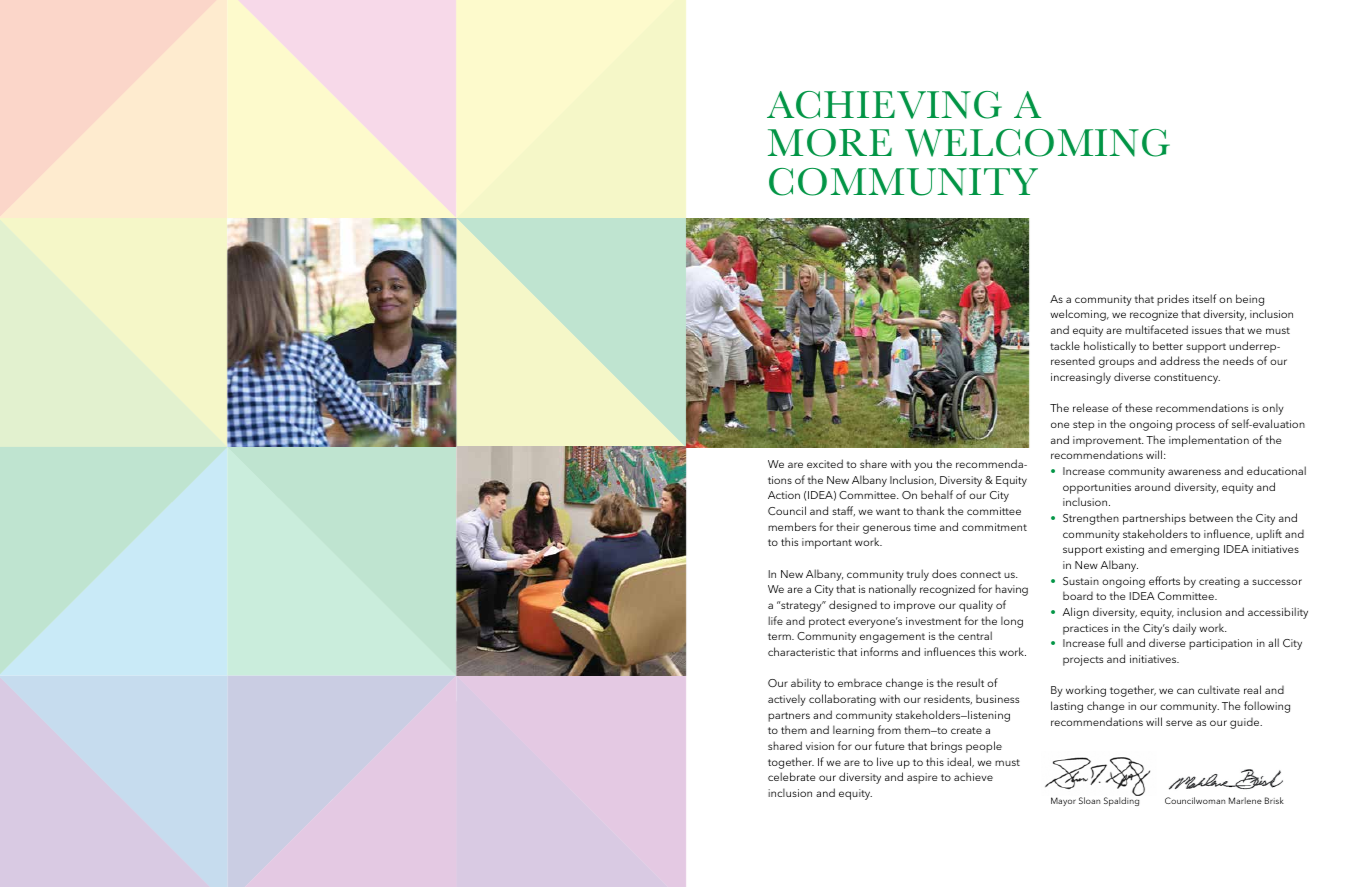 Image resolution: width=1372 pixels, height=887 pixels. I want to click on tackle, so click(1065, 345).
